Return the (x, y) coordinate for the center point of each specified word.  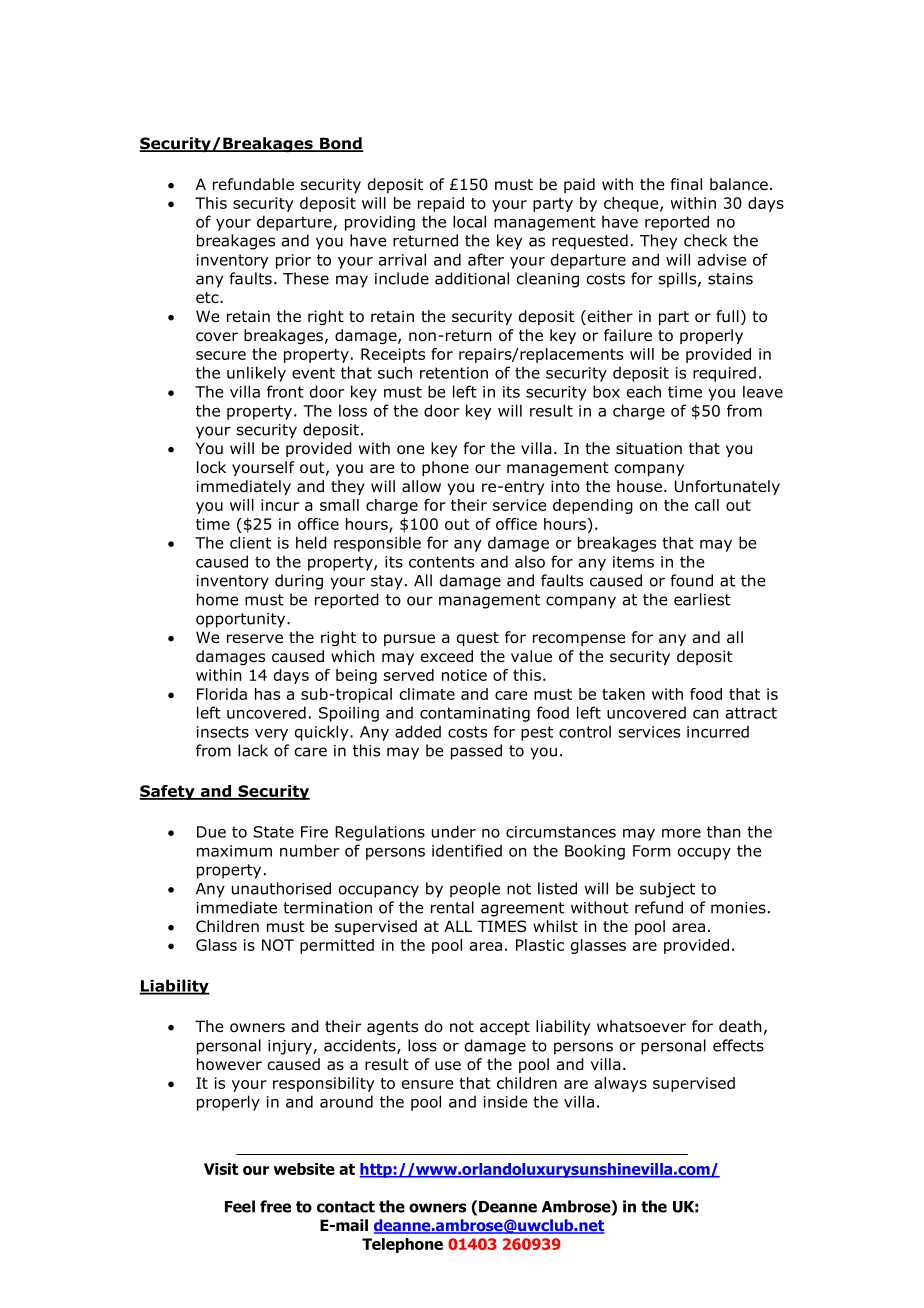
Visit (221, 1169)
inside (505, 1101)
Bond (341, 144)
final (686, 184)
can (706, 714)
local (469, 221)
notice (464, 675)
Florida (222, 694)
